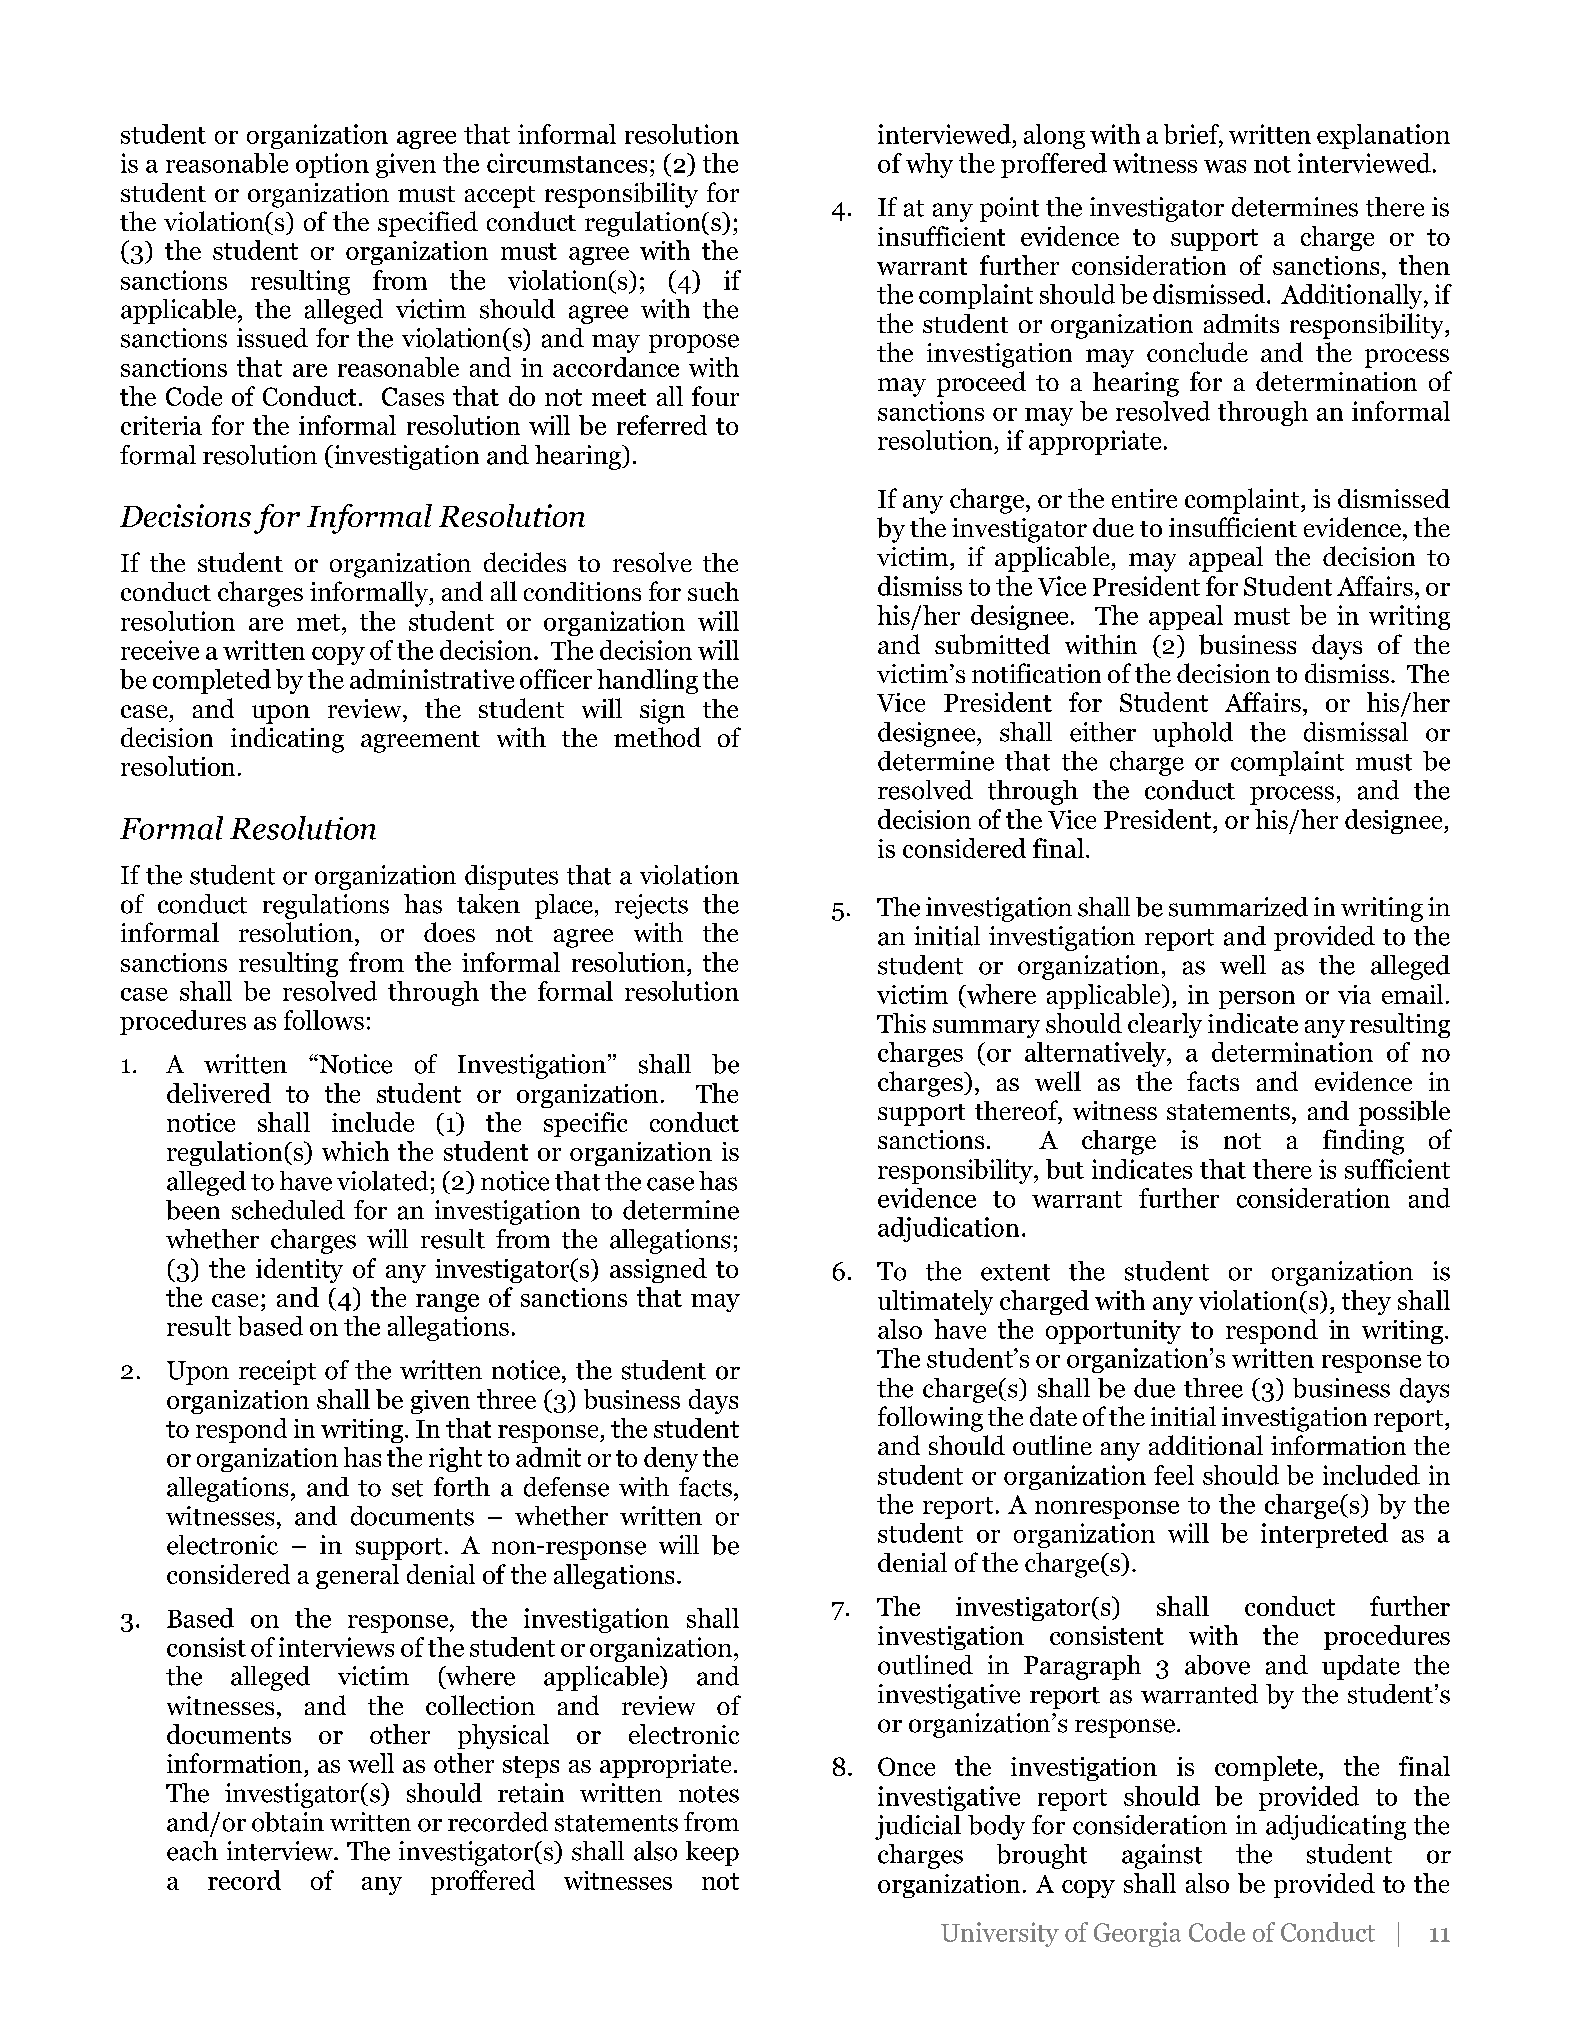 The height and width of the page is (2032, 1570). What do you see at coordinates (1225, 166) in the page?
I see `was` at bounding box center [1225, 166].
